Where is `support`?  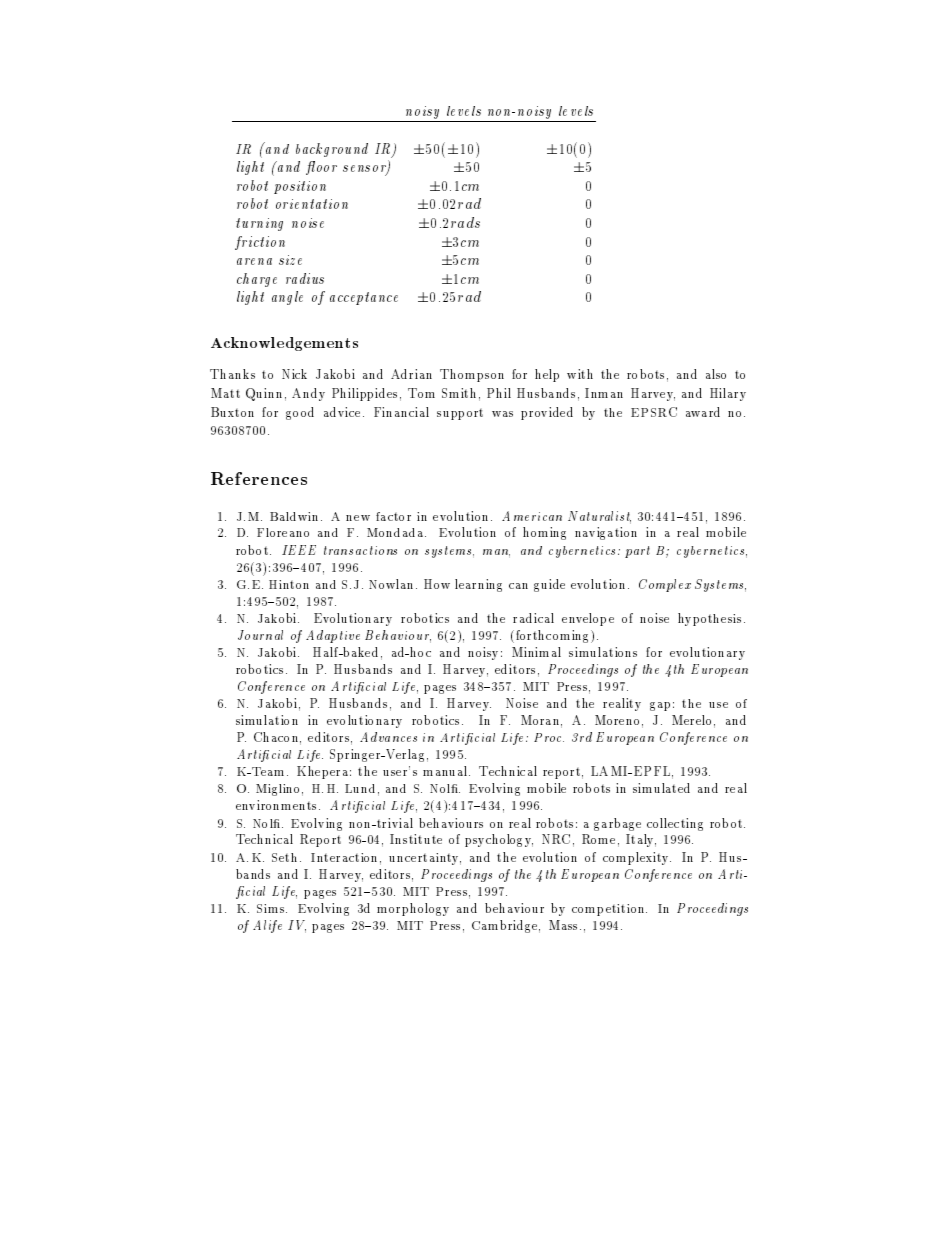
support is located at coordinates (460, 414).
